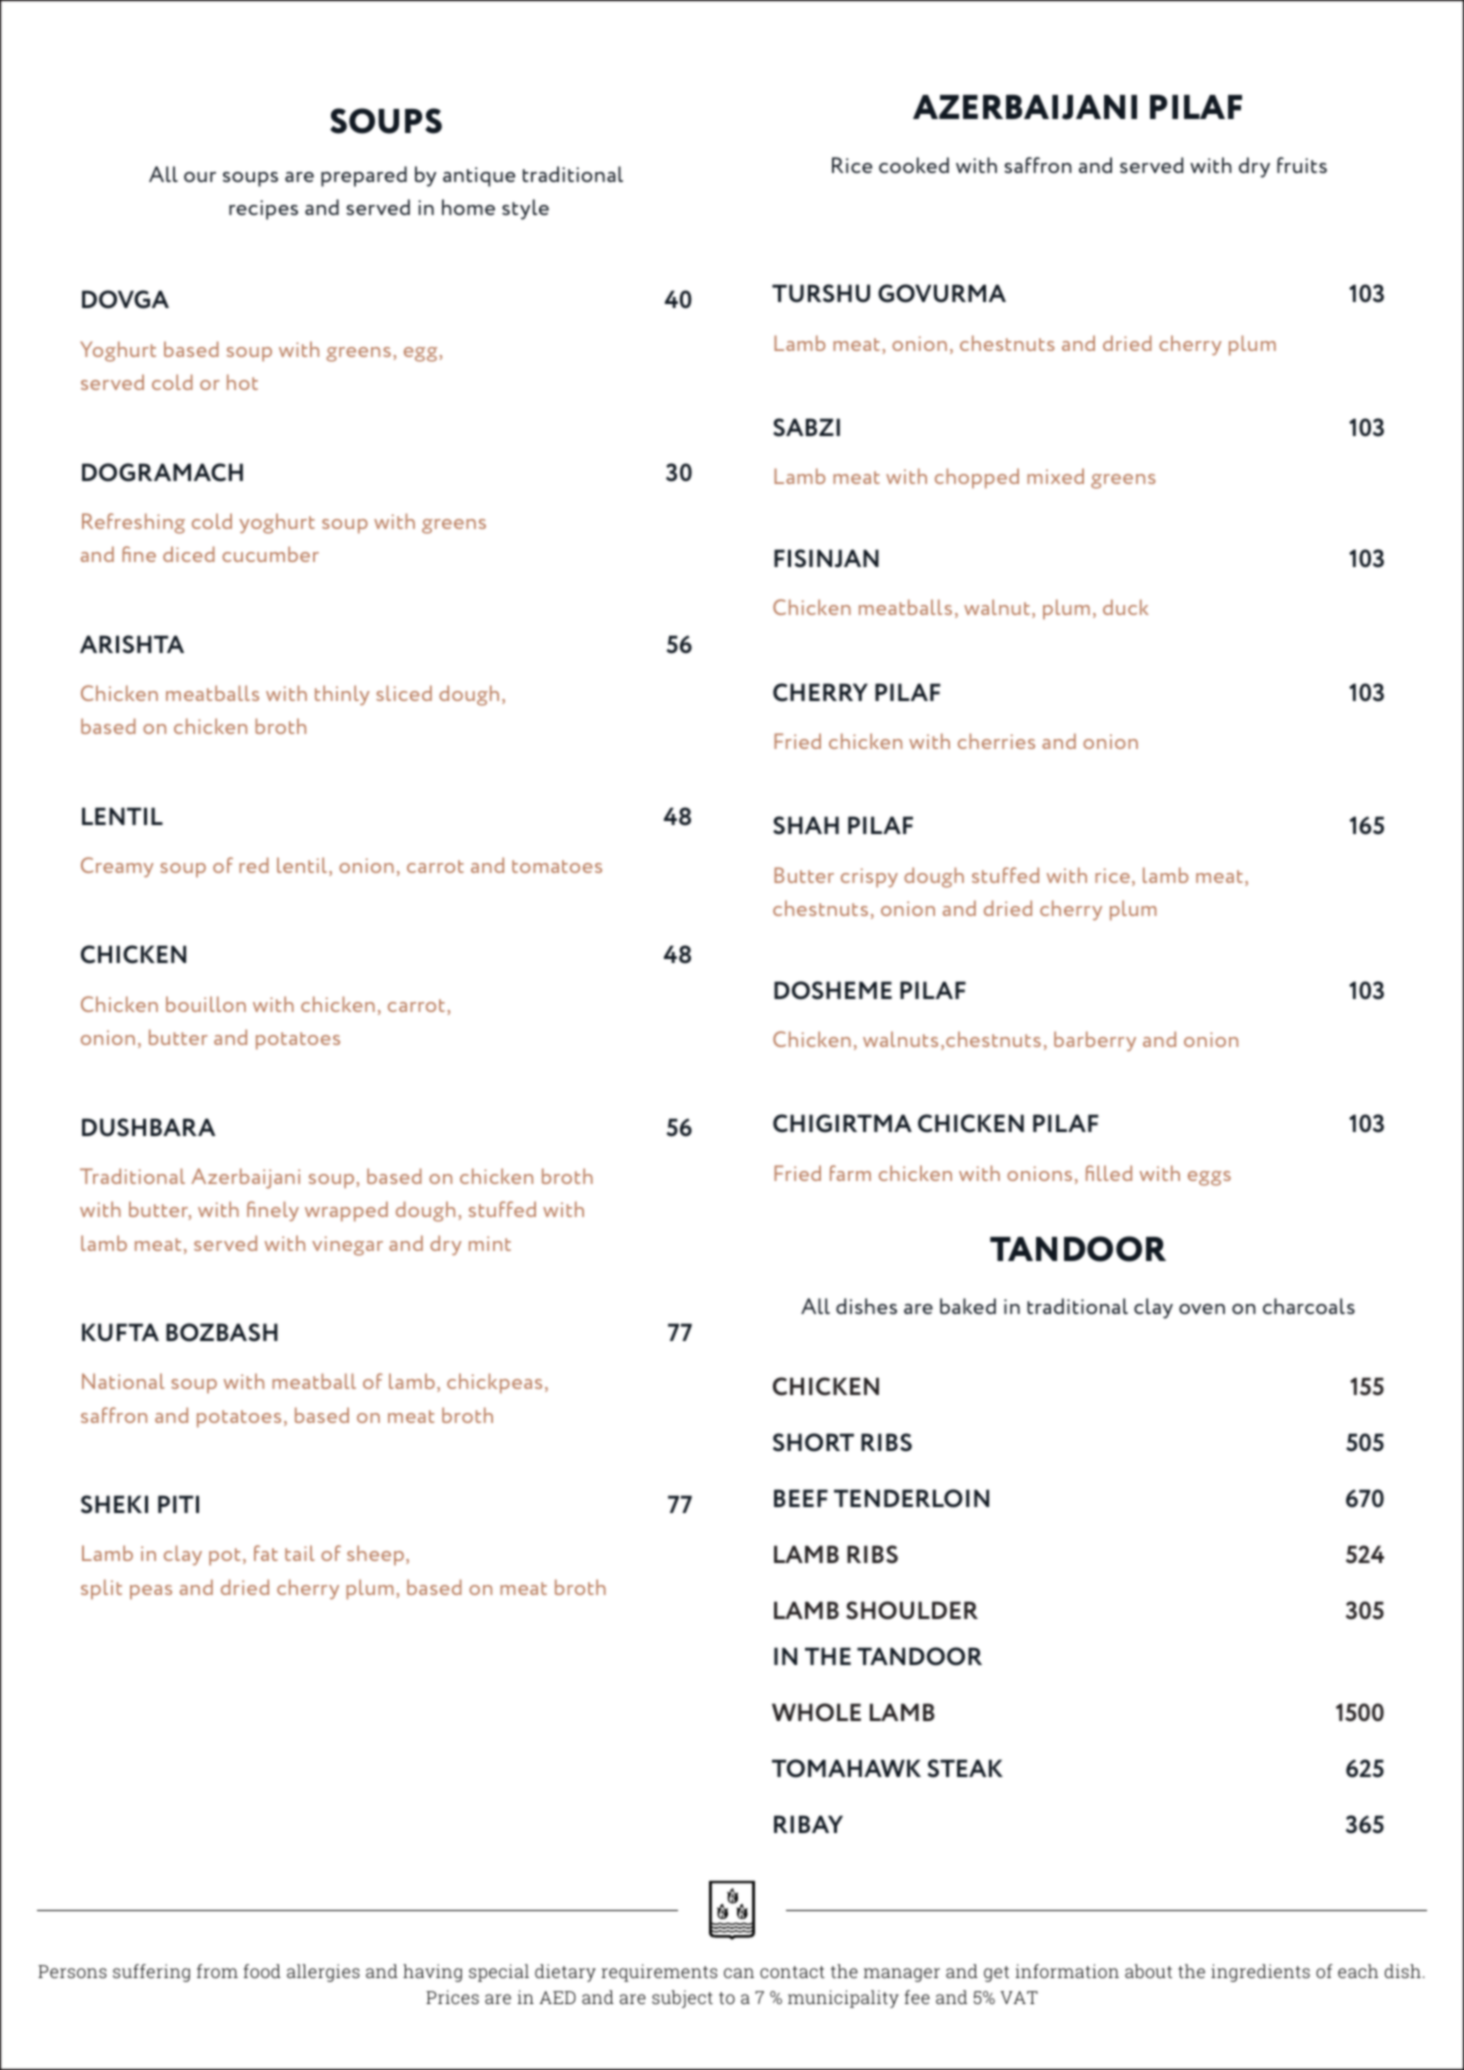 The height and width of the screenshot is (2070, 1464). Describe the element at coordinates (806, 825) in the screenshot. I see `SHAH` at that location.
